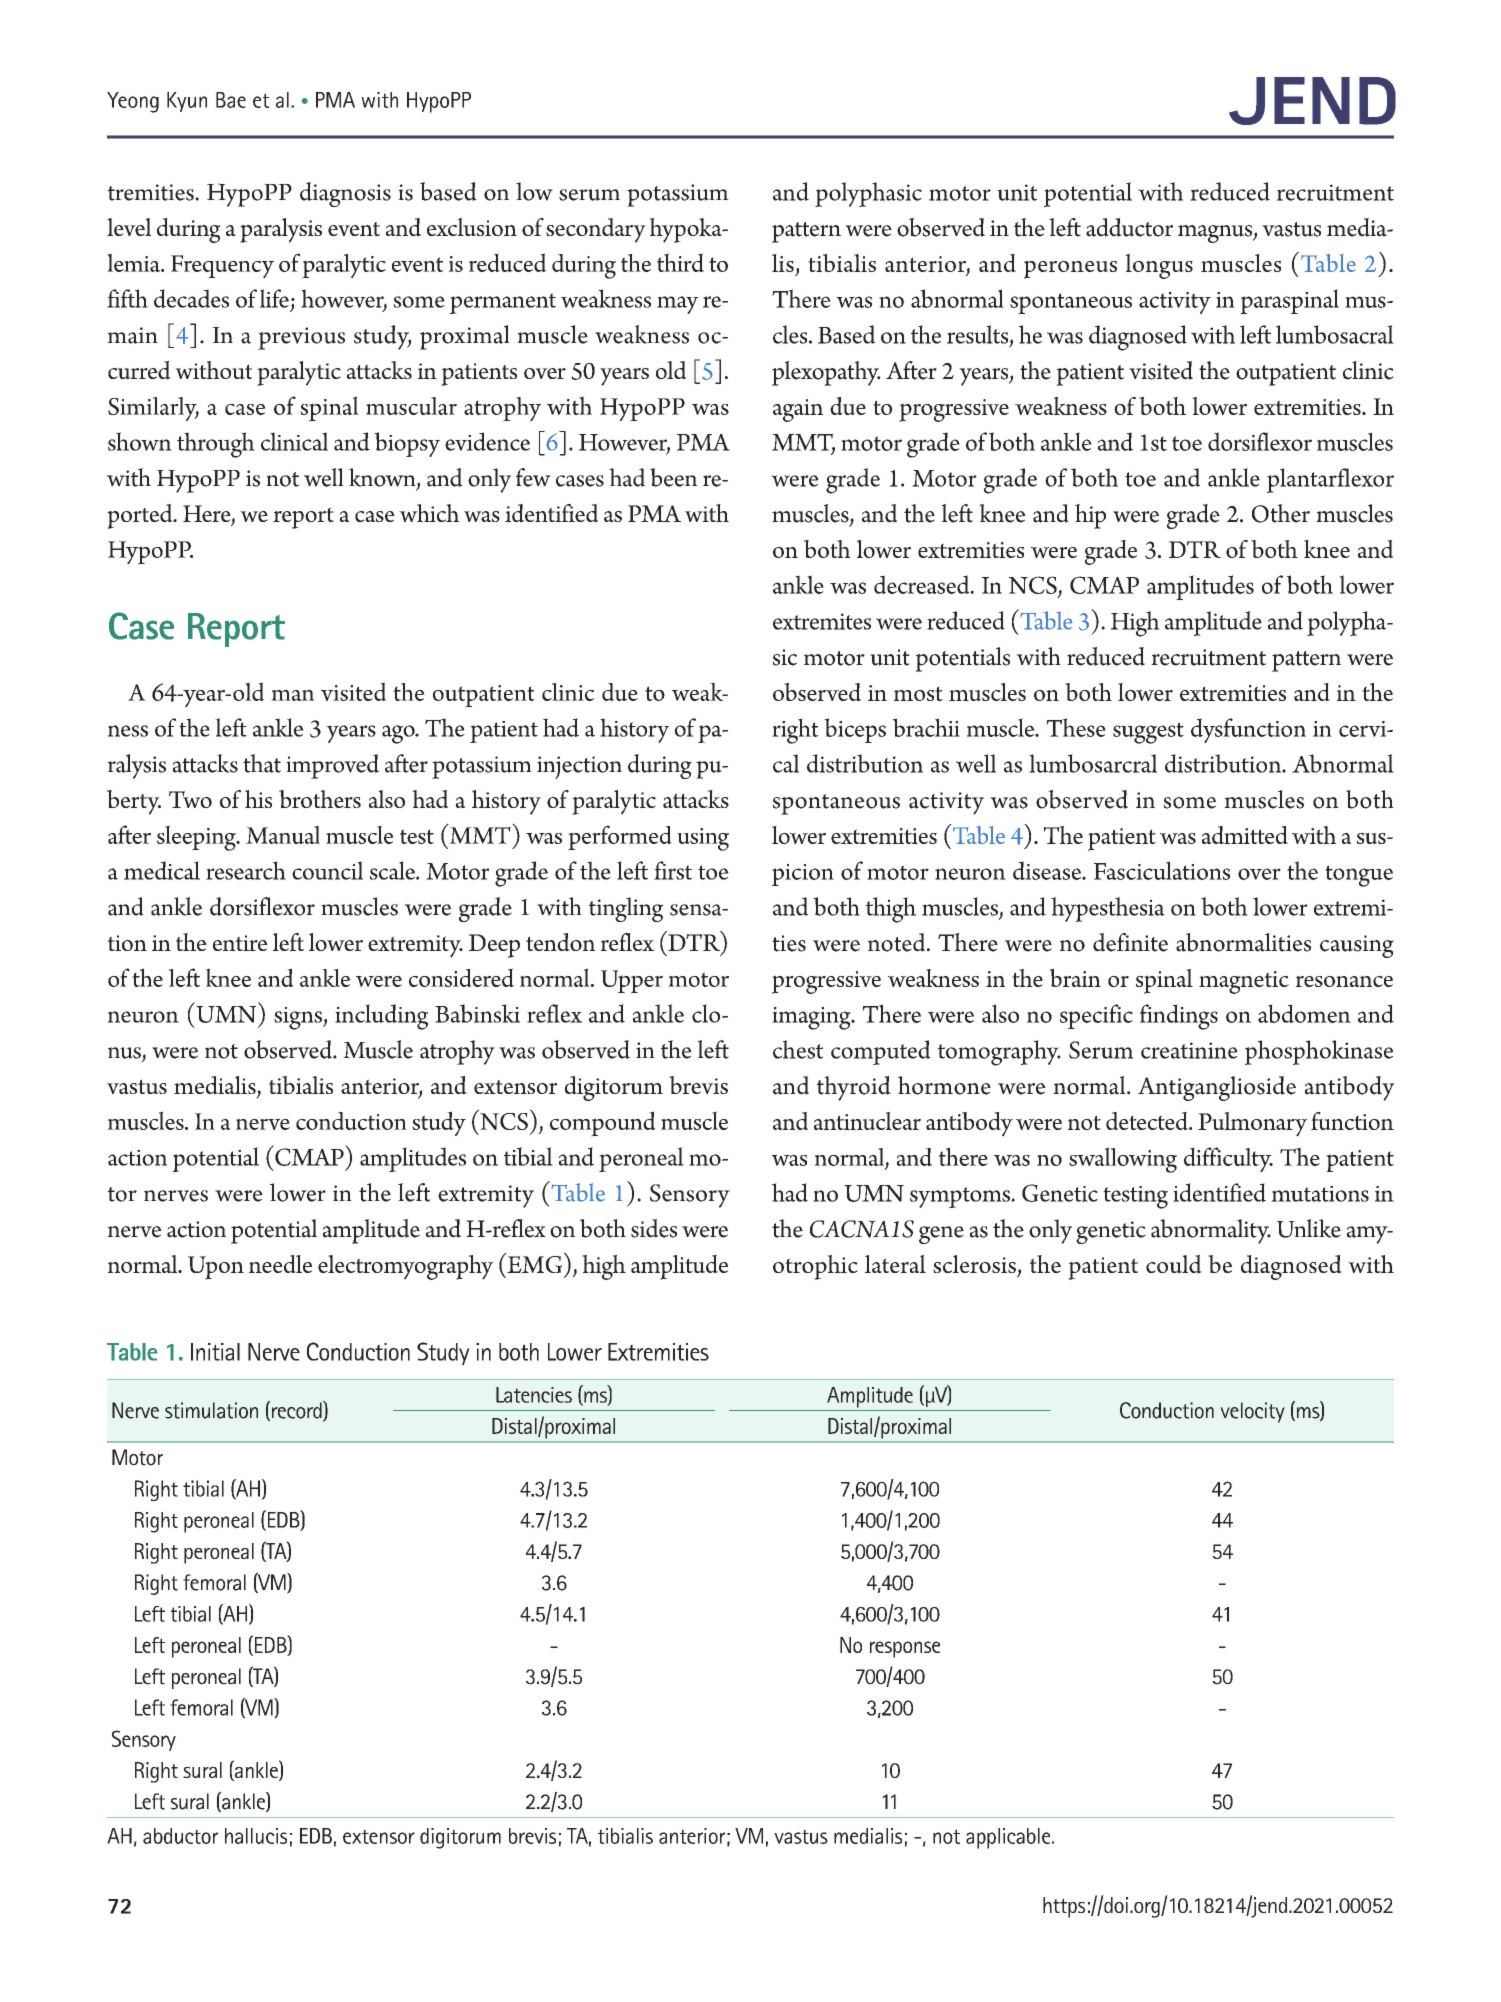 The width and height of the document is (1501, 2002). I want to click on Bae, so click(231, 100).
